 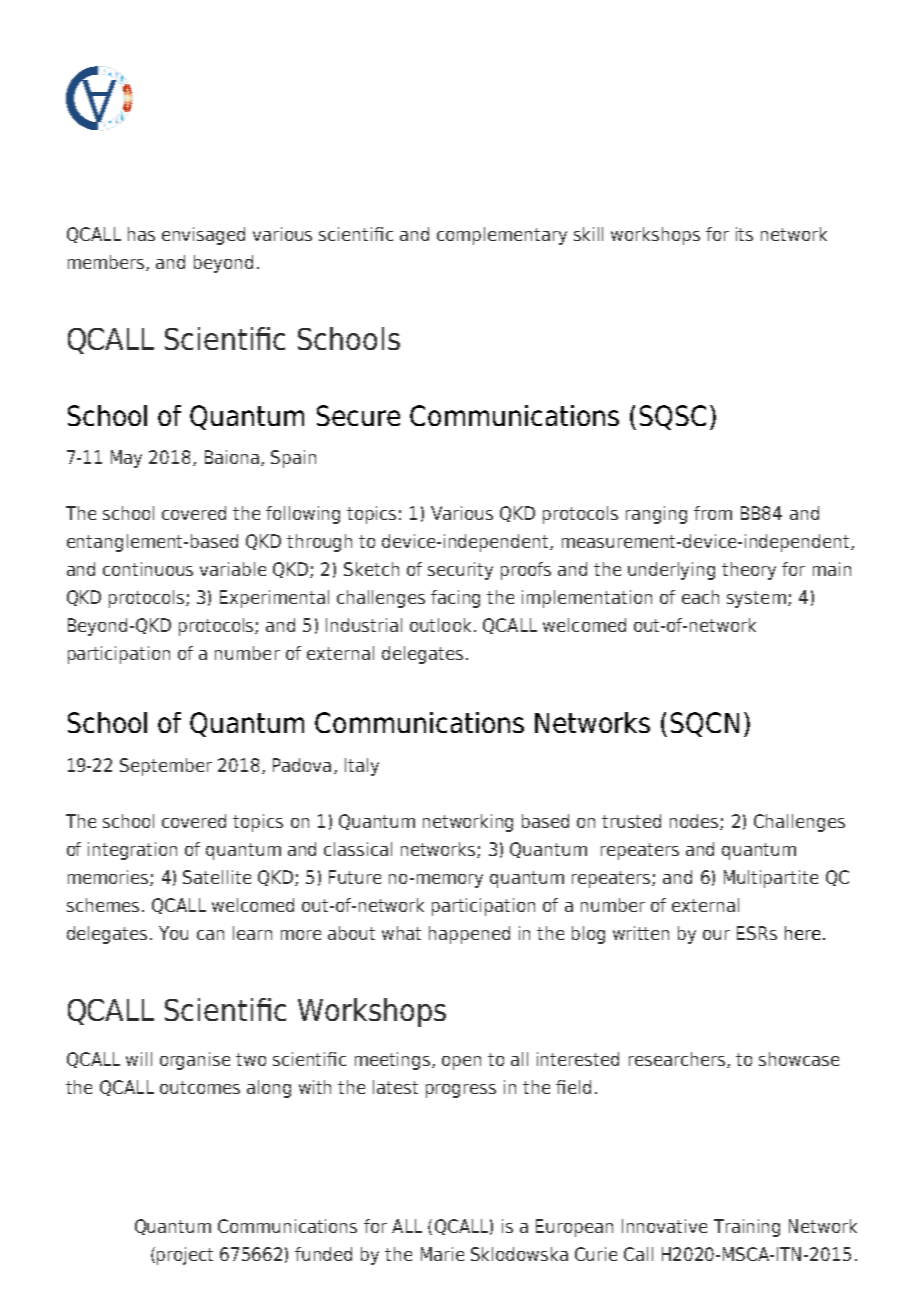 What do you see at coordinates (695, 822) in the page?
I see `nodes` at bounding box center [695, 822].
